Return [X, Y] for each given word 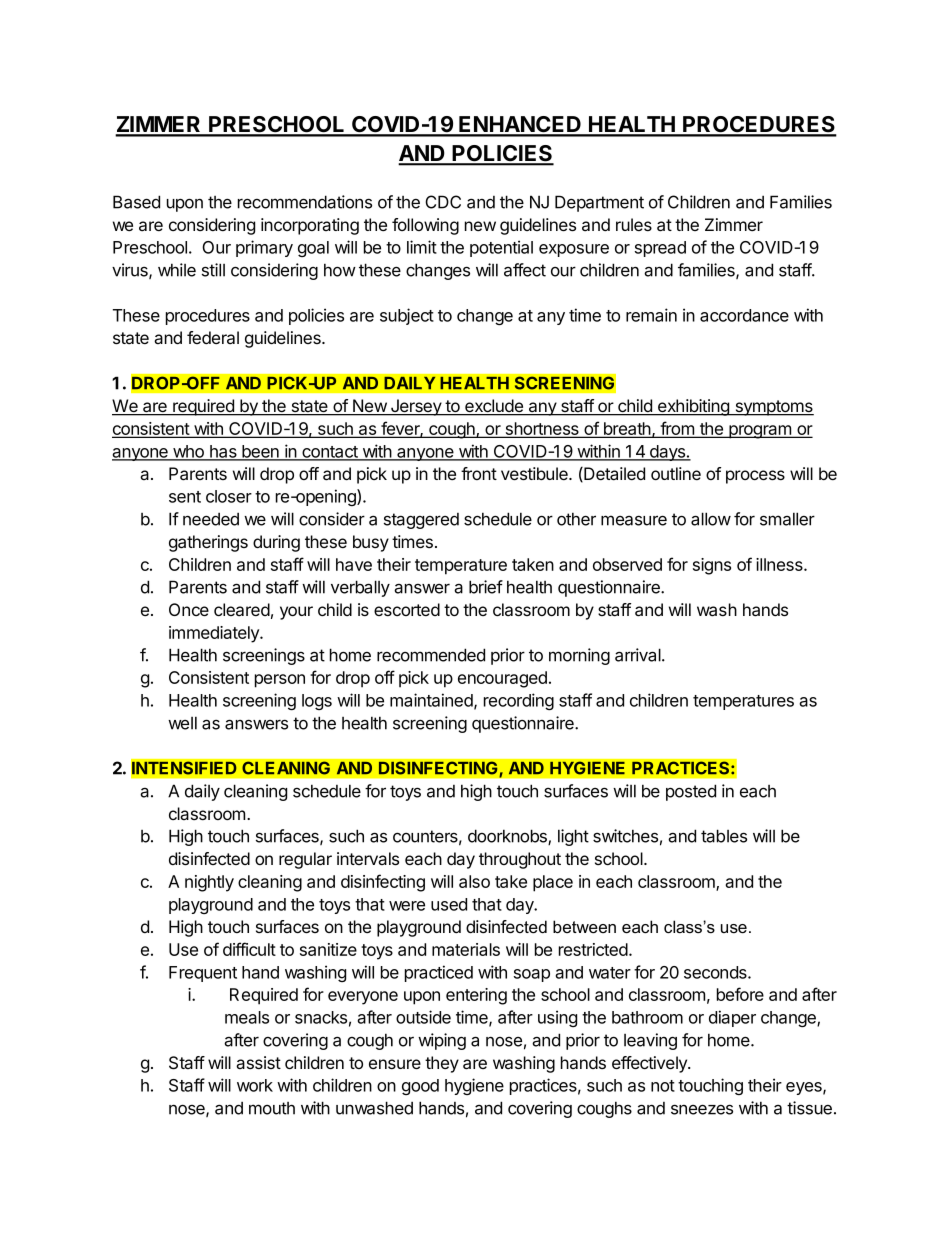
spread [660, 249]
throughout [520, 860]
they [442, 1064]
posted [691, 792]
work [255, 1085]
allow [711, 519]
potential [501, 248]
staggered [421, 521]
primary [264, 248]
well [182, 723]
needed [211, 519]
